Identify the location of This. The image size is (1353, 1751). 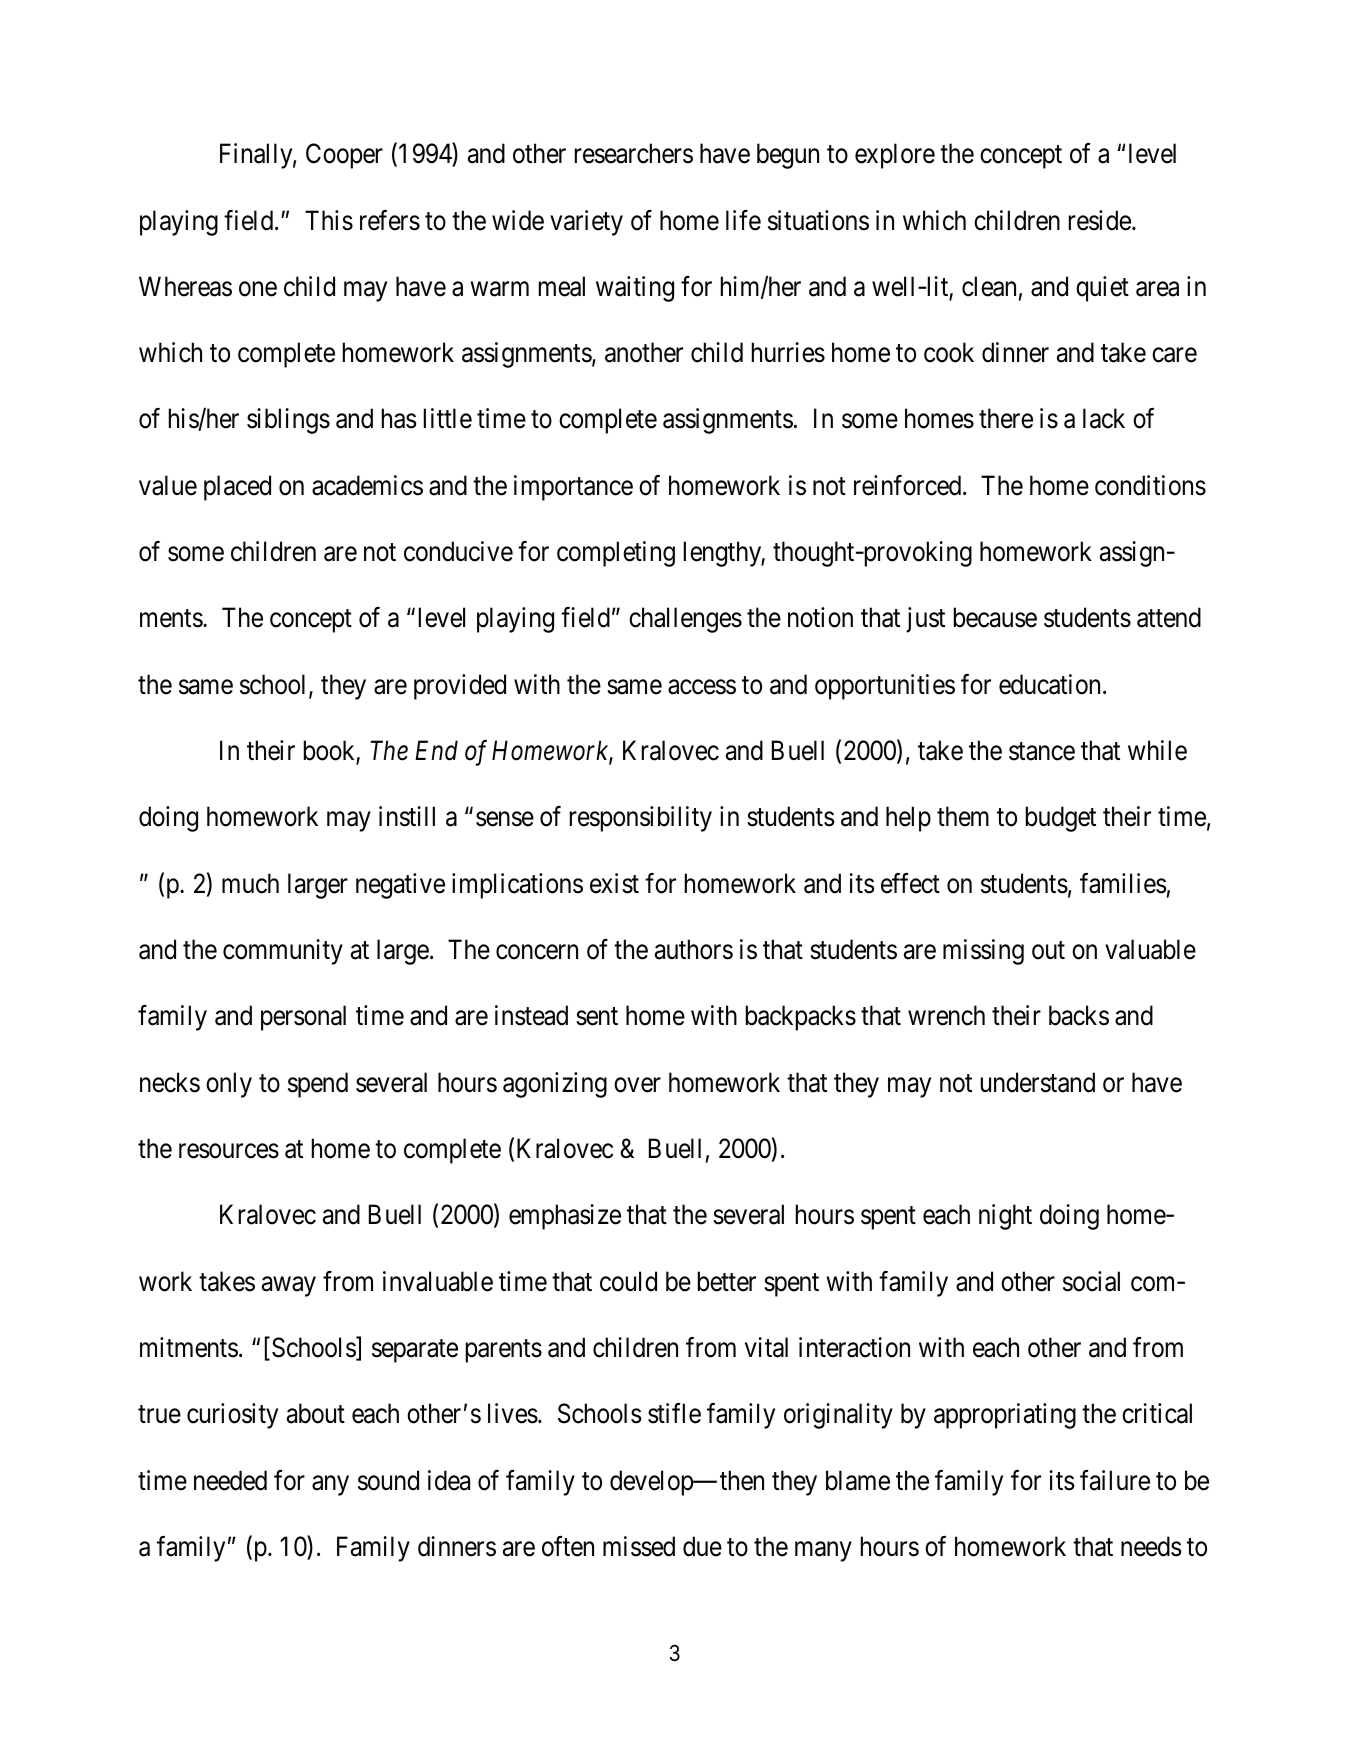
(329, 220).
